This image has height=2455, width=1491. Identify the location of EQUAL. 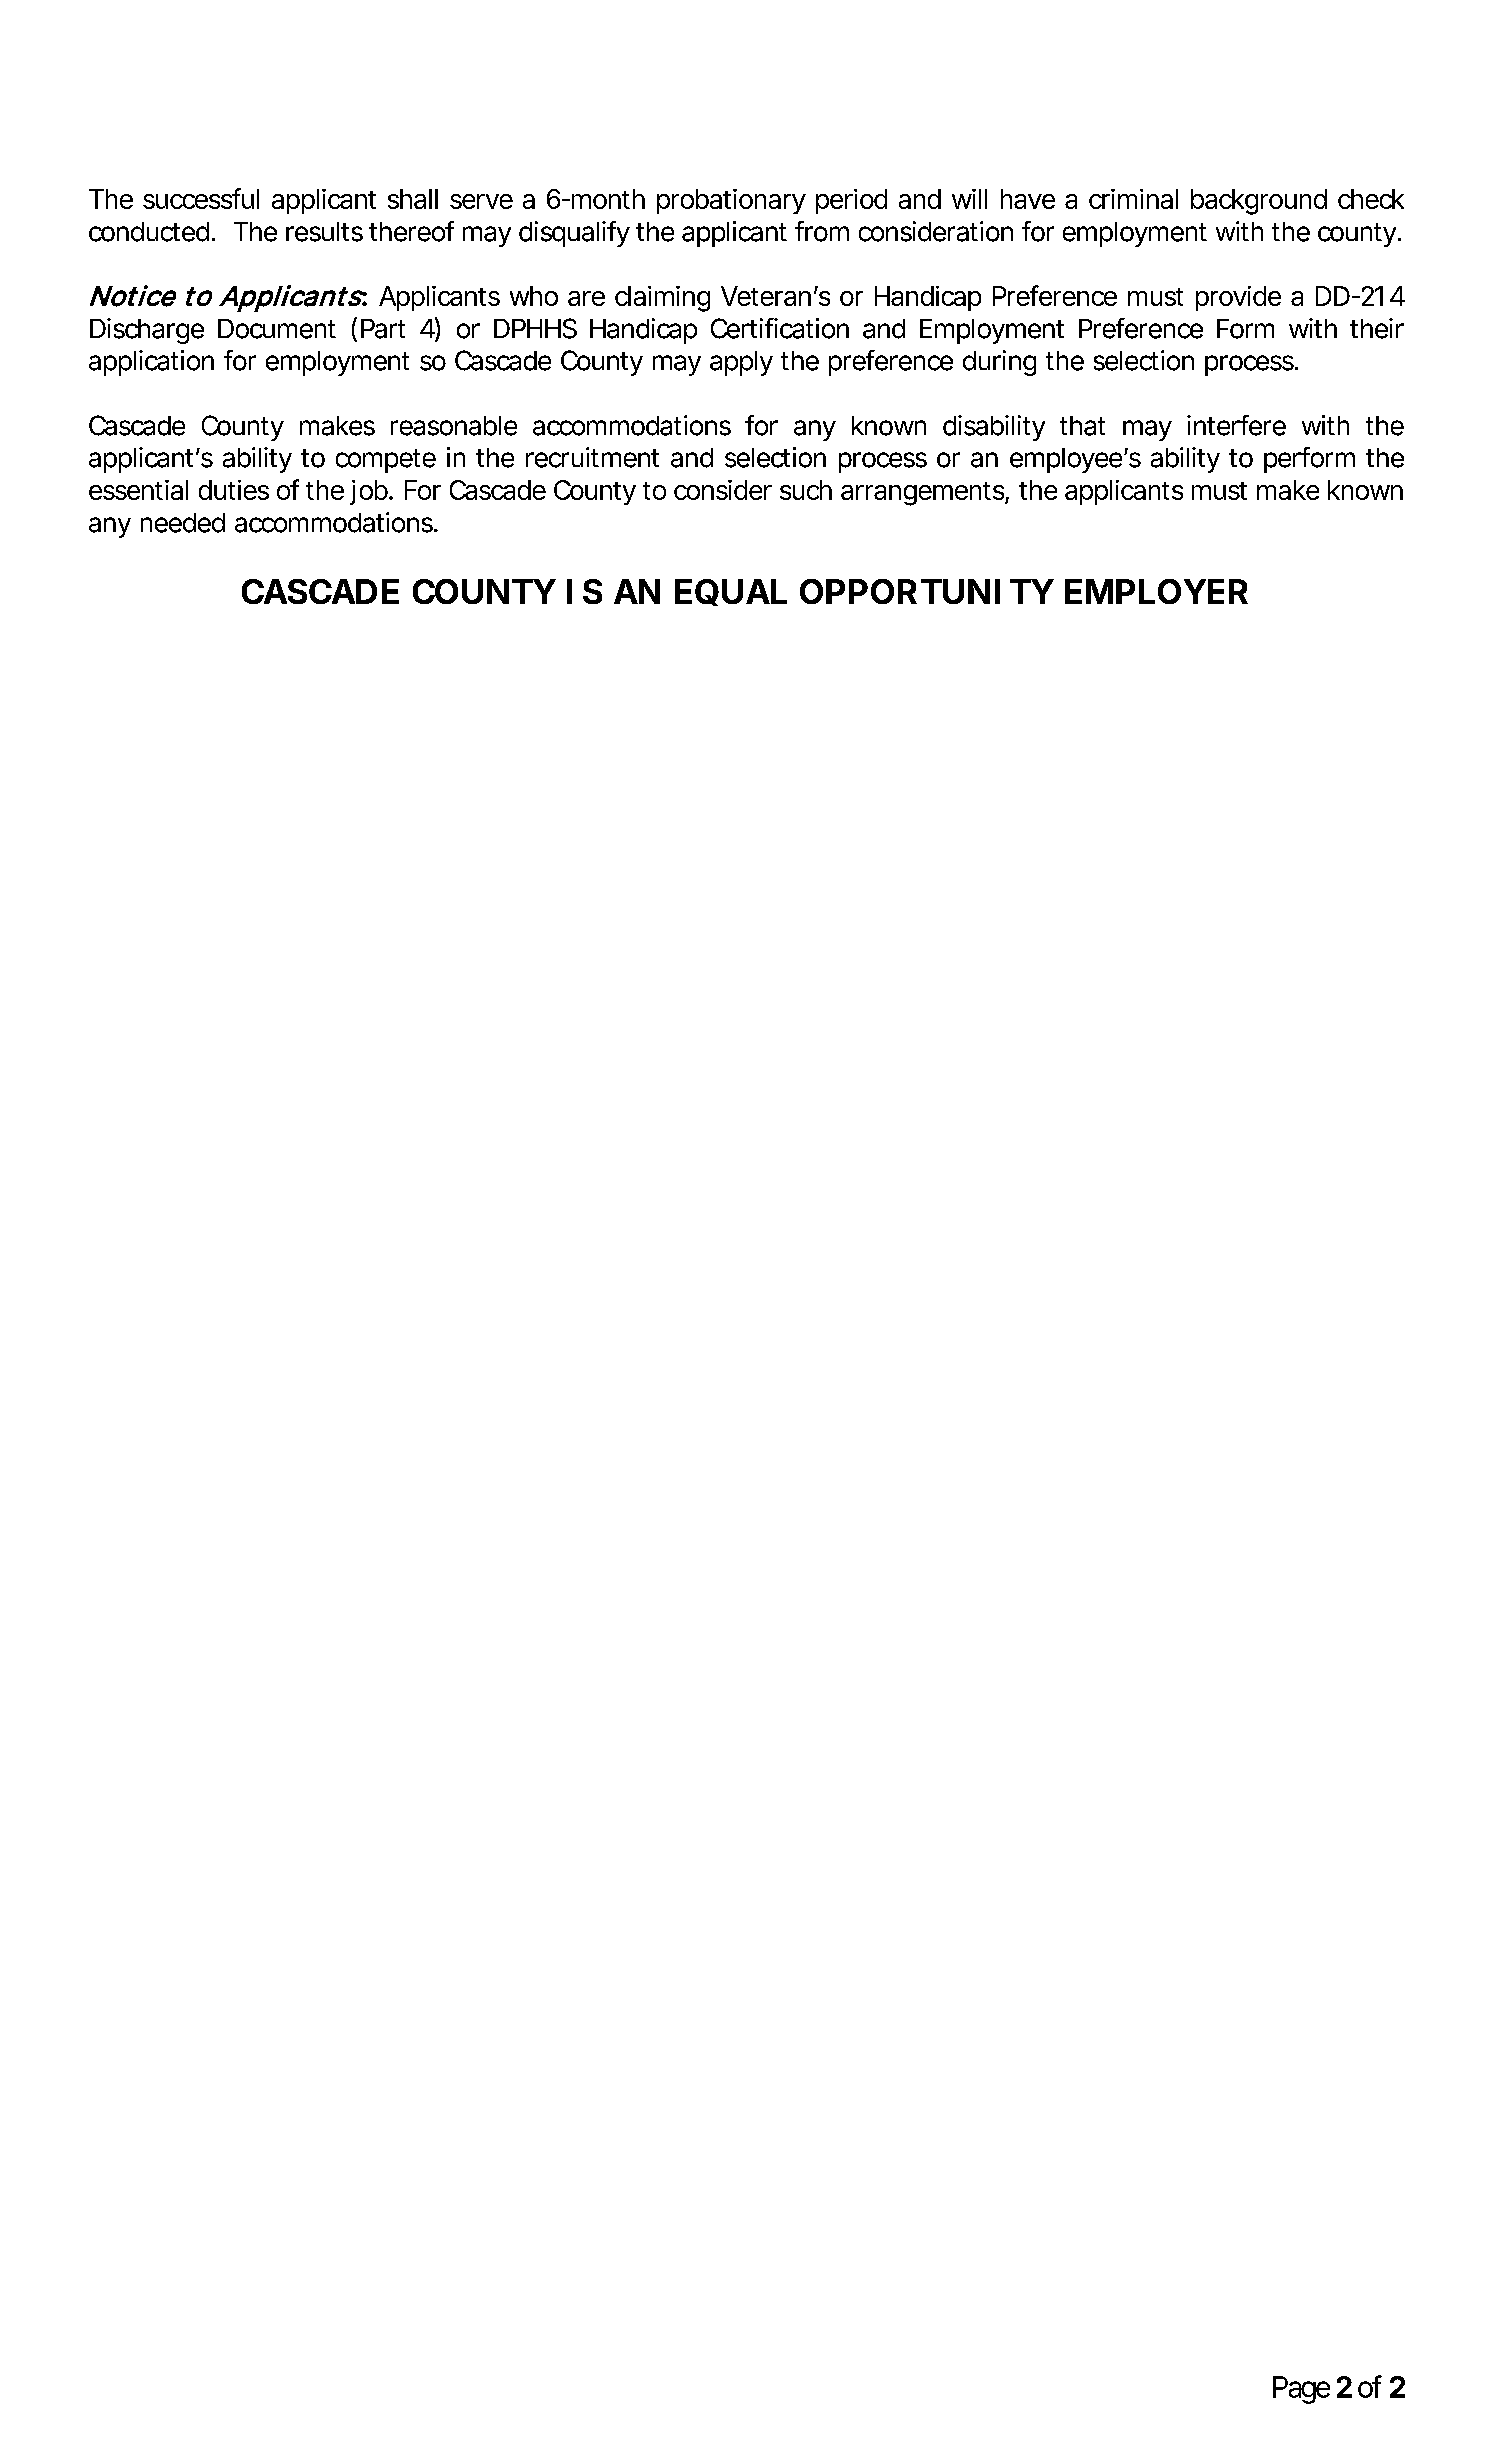
(731, 592).
